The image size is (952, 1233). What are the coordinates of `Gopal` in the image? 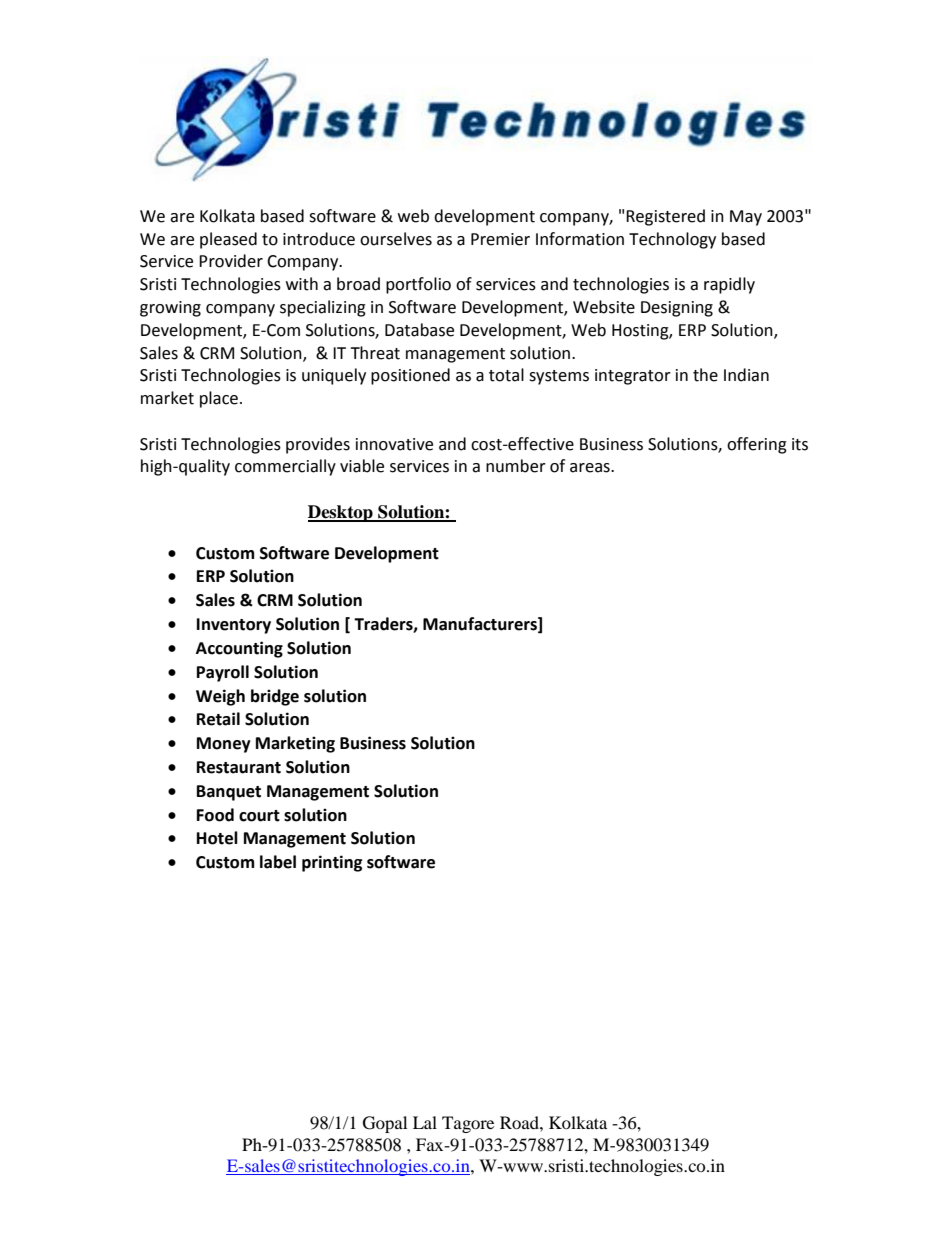 It's located at (385, 1124).
